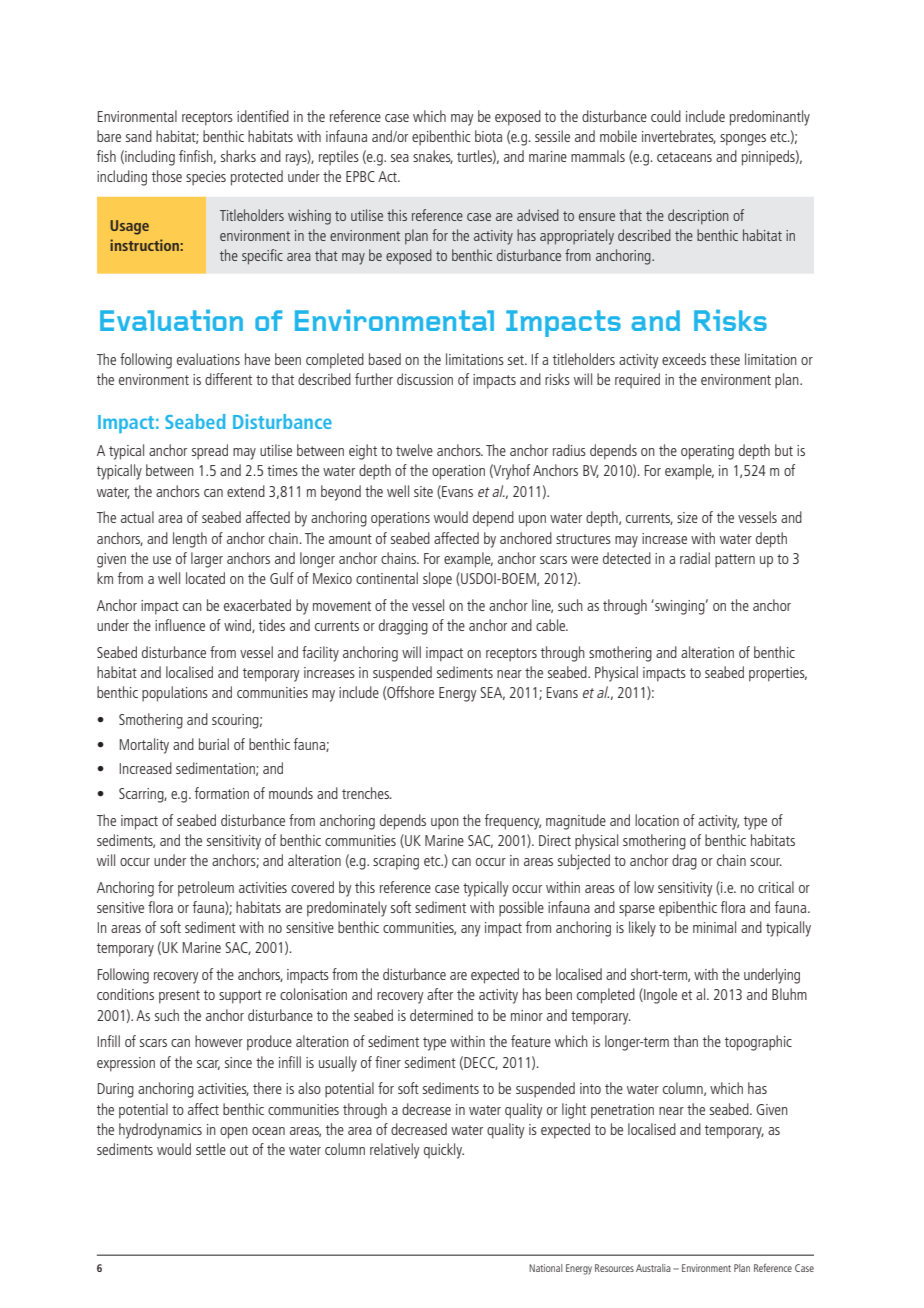  Describe the element at coordinates (687, 517) in the screenshot. I see `size` at that location.
